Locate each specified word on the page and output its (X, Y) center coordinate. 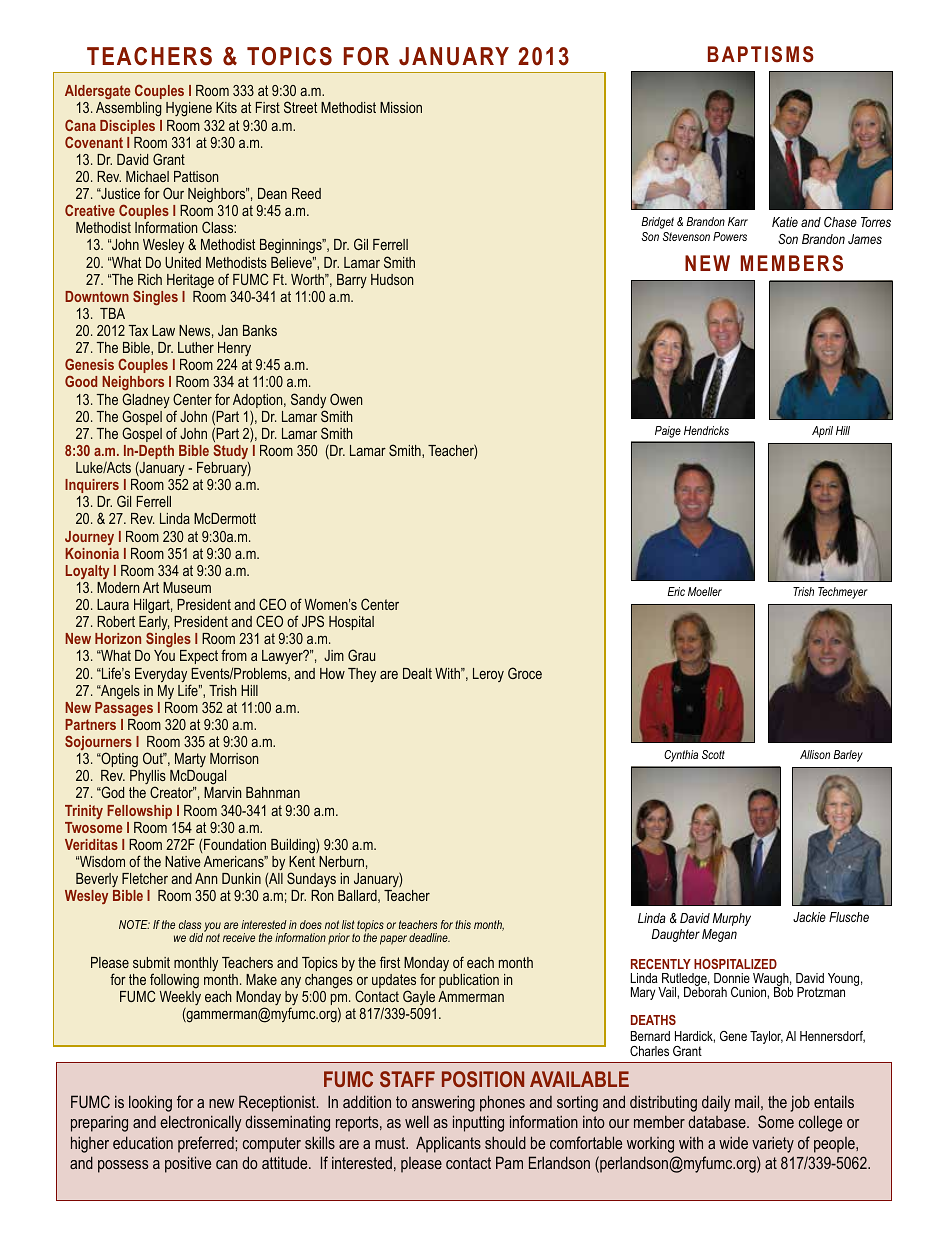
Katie (785, 222)
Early (154, 624)
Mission (401, 107)
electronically (200, 1123)
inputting (478, 1123)
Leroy (488, 675)
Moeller (705, 591)
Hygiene (189, 109)
